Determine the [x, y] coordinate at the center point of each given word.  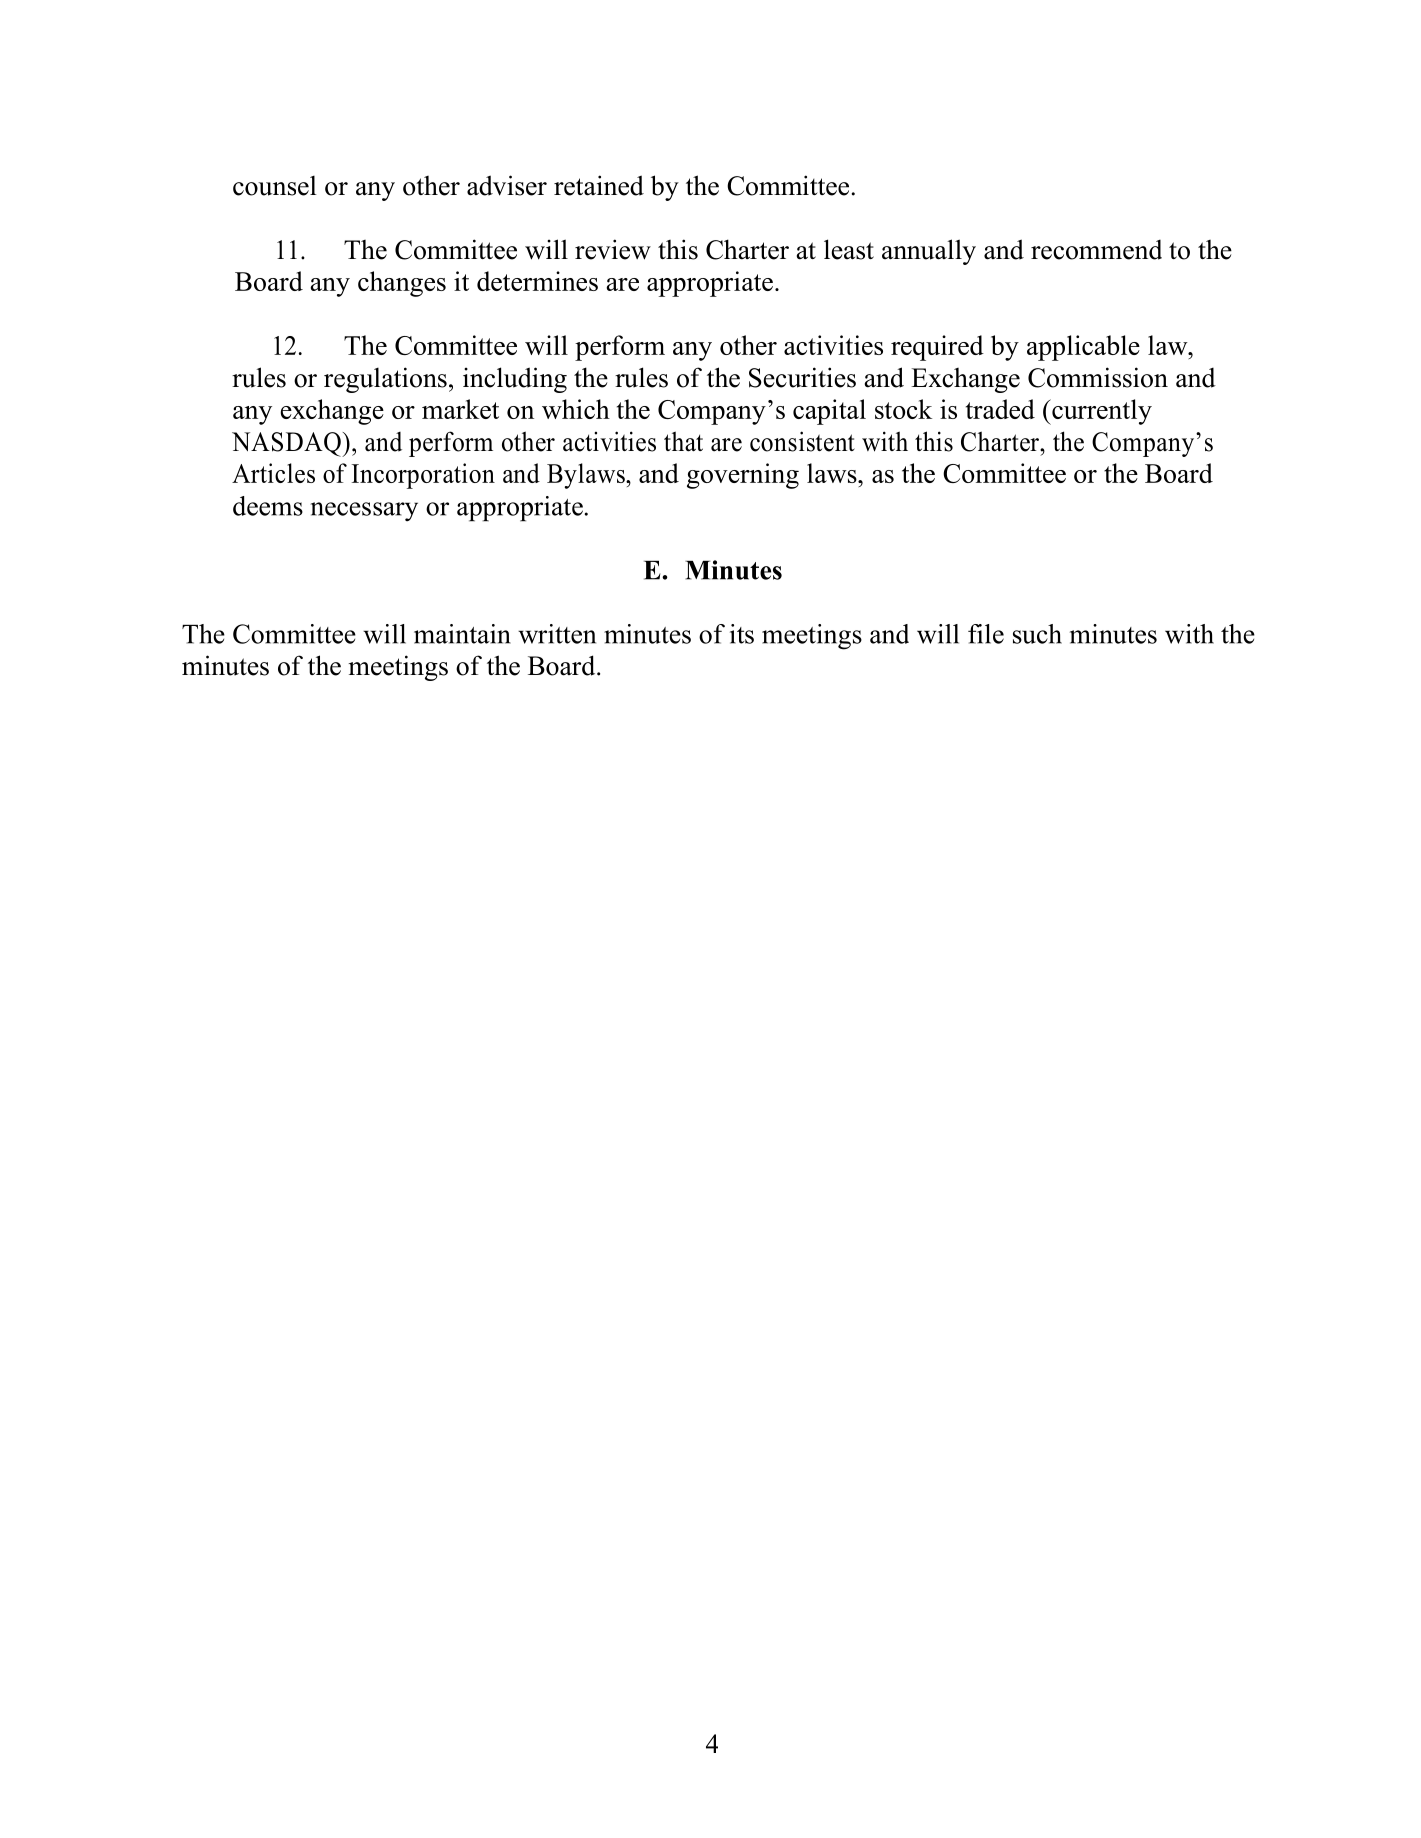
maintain [462, 634]
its [742, 634]
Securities [802, 377]
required [937, 348]
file [986, 634]
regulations [385, 380]
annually [929, 252]
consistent [802, 441]
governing [743, 476]
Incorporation [423, 476]
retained [599, 185]
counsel [275, 185]
